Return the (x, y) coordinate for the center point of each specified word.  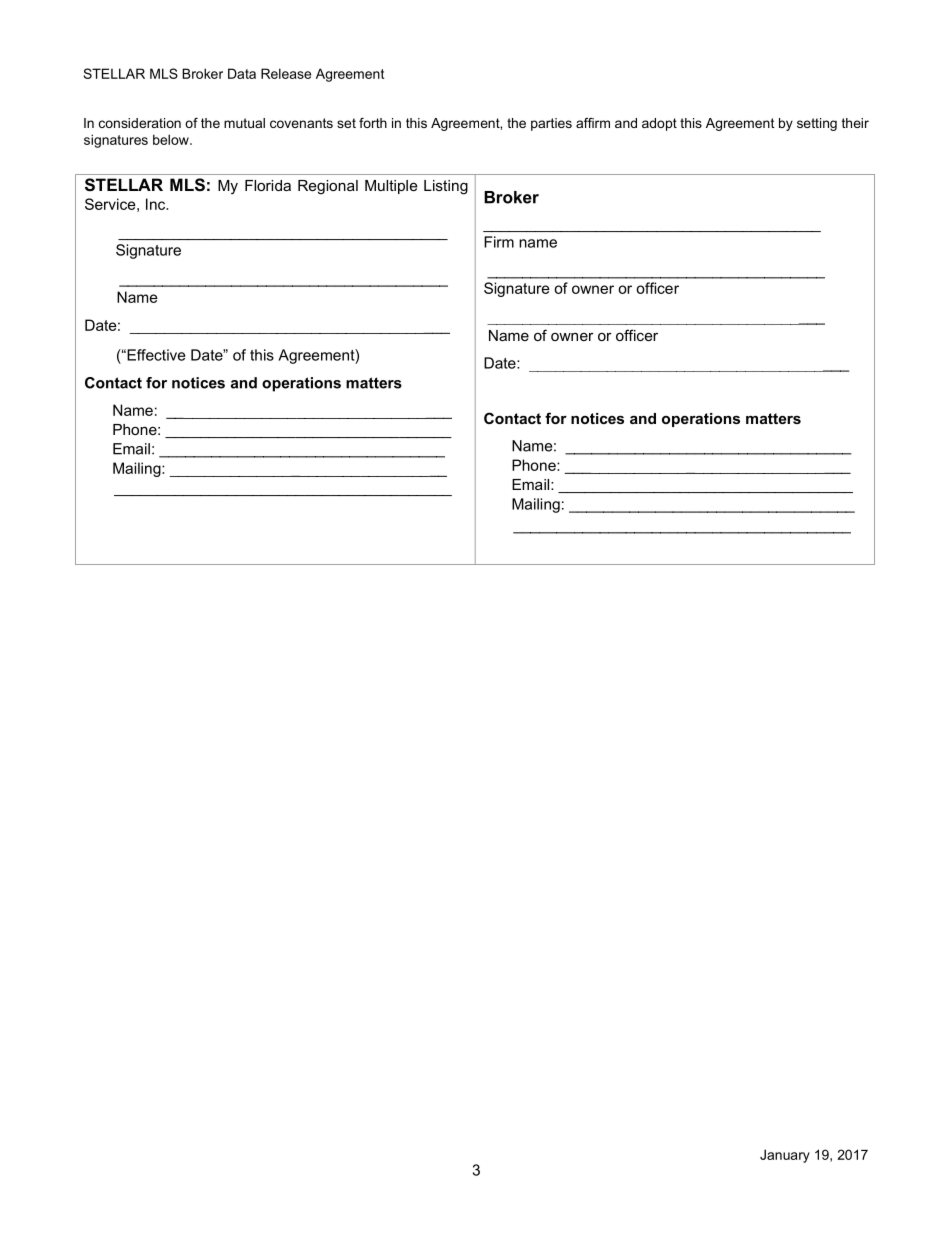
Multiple (391, 187)
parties (551, 124)
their (855, 123)
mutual (244, 123)
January (785, 1156)
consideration (140, 123)
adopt (659, 124)
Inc (157, 204)
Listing (446, 187)
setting (817, 124)
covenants (301, 123)
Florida (268, 185)
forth (373, 123)
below (172, 139)
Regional (328, 187)
